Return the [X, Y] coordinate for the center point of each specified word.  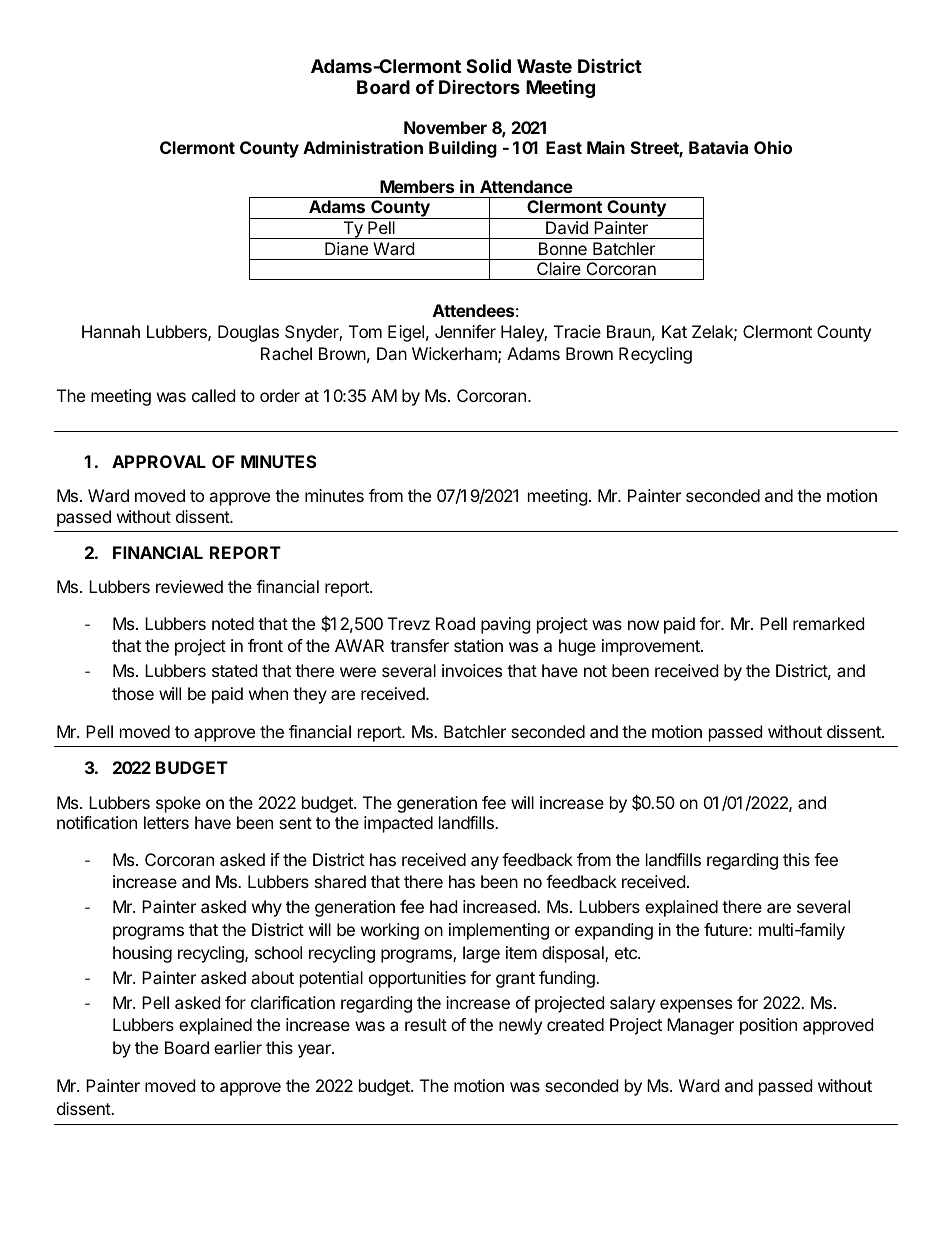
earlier [238, 1047]
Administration [363, 147]
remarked [828, 623]
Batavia [718, 147]
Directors [479, 87]
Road [455, 623]
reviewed [189, 586]
